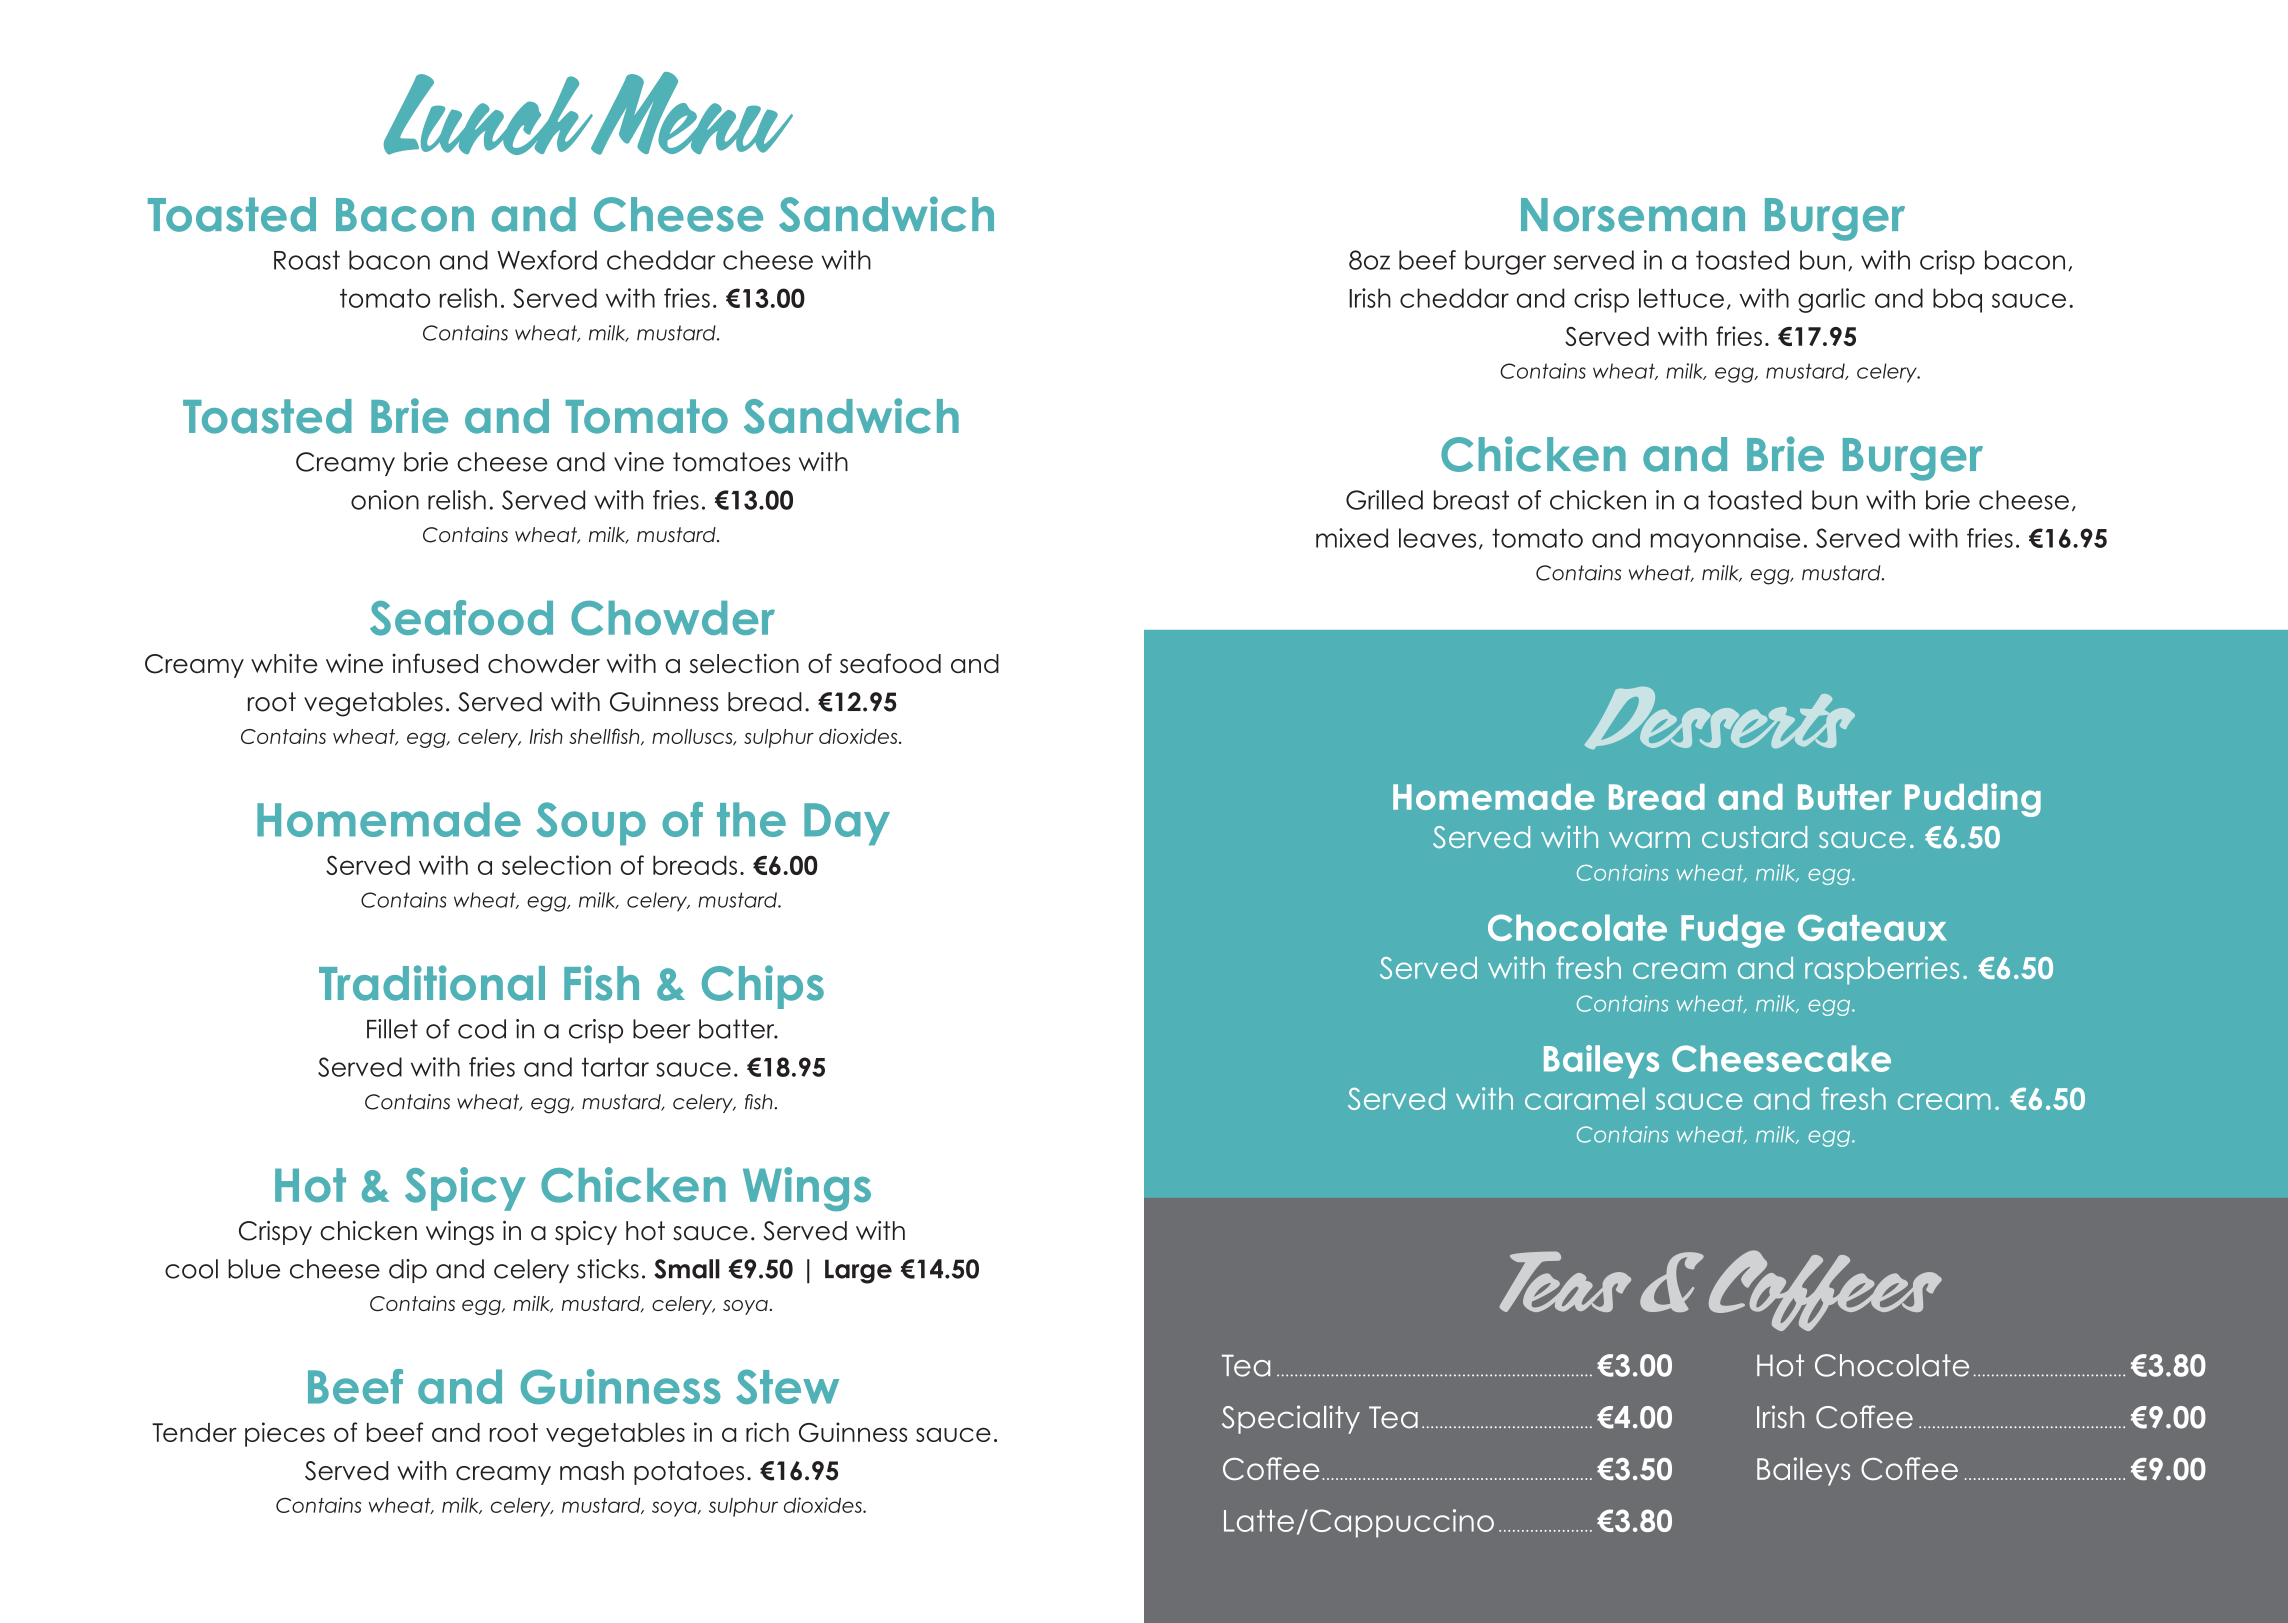 The image size is (2288, 1623). I want to click on Chips, so click(763, 987).
